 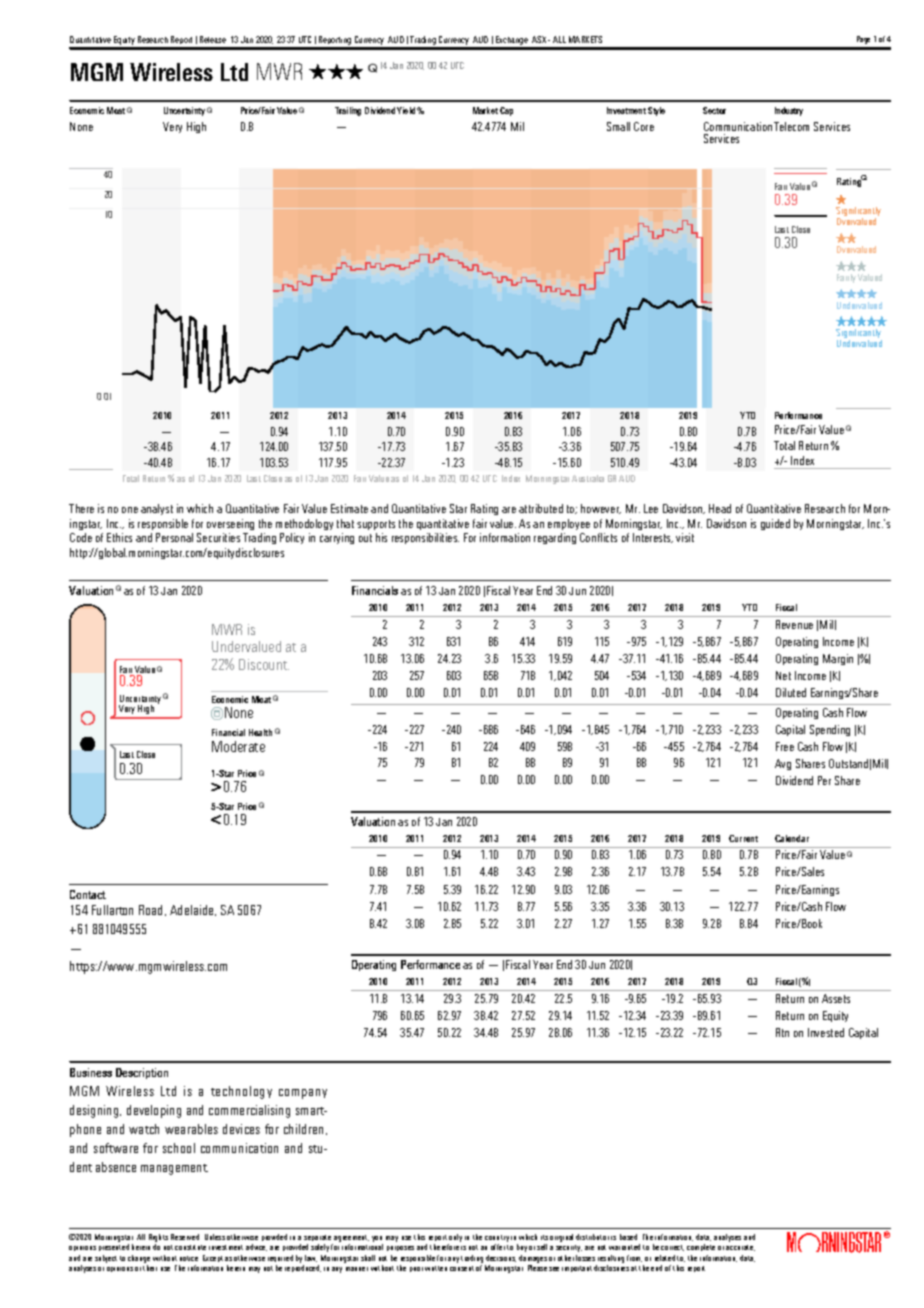 What do you see at coordinates (714, 110) in the image?
I see `Sector` at bounding box center [714, 110].
